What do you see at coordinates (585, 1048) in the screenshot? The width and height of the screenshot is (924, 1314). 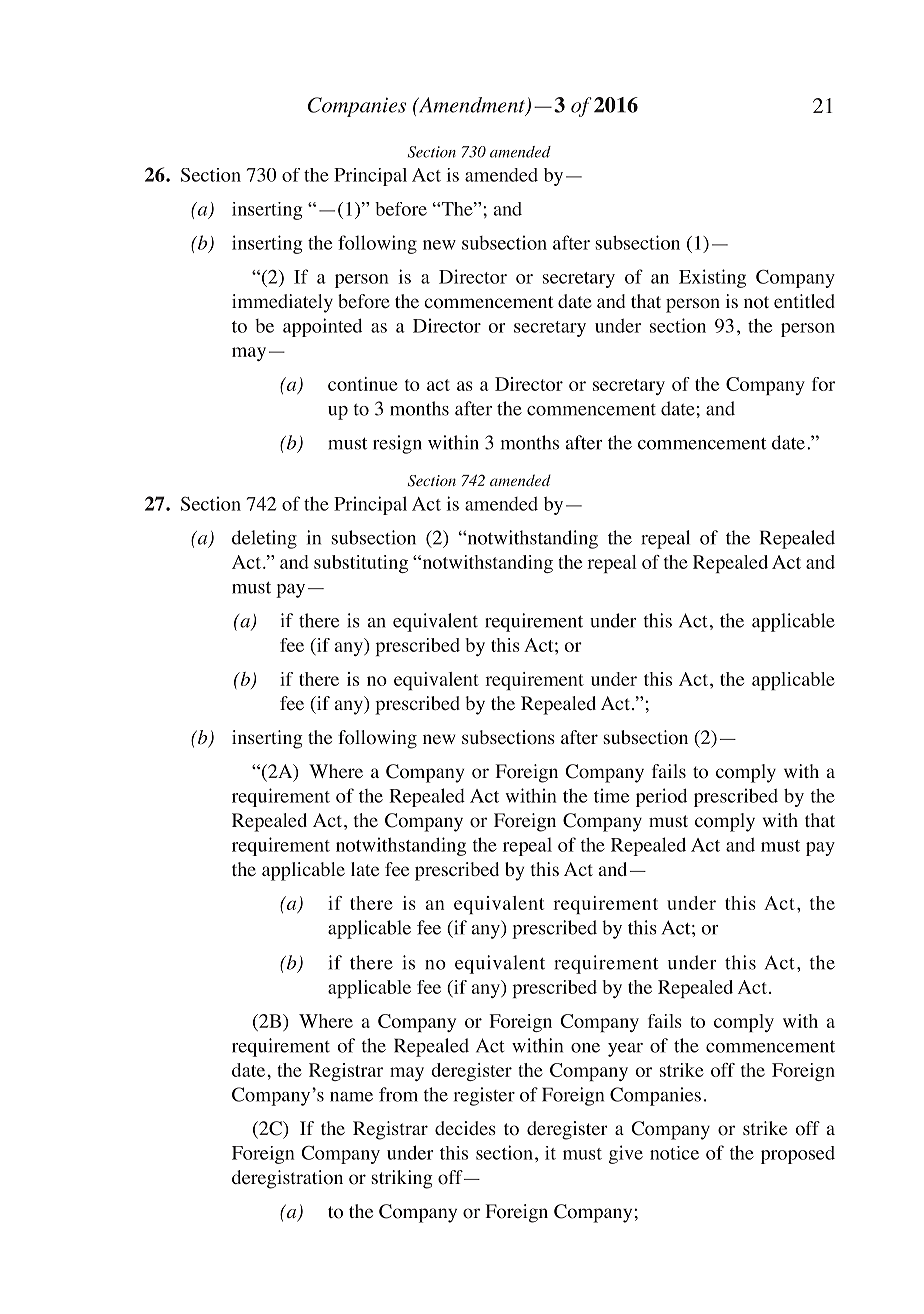 I see `one` at bounding box center [585, 1048].
